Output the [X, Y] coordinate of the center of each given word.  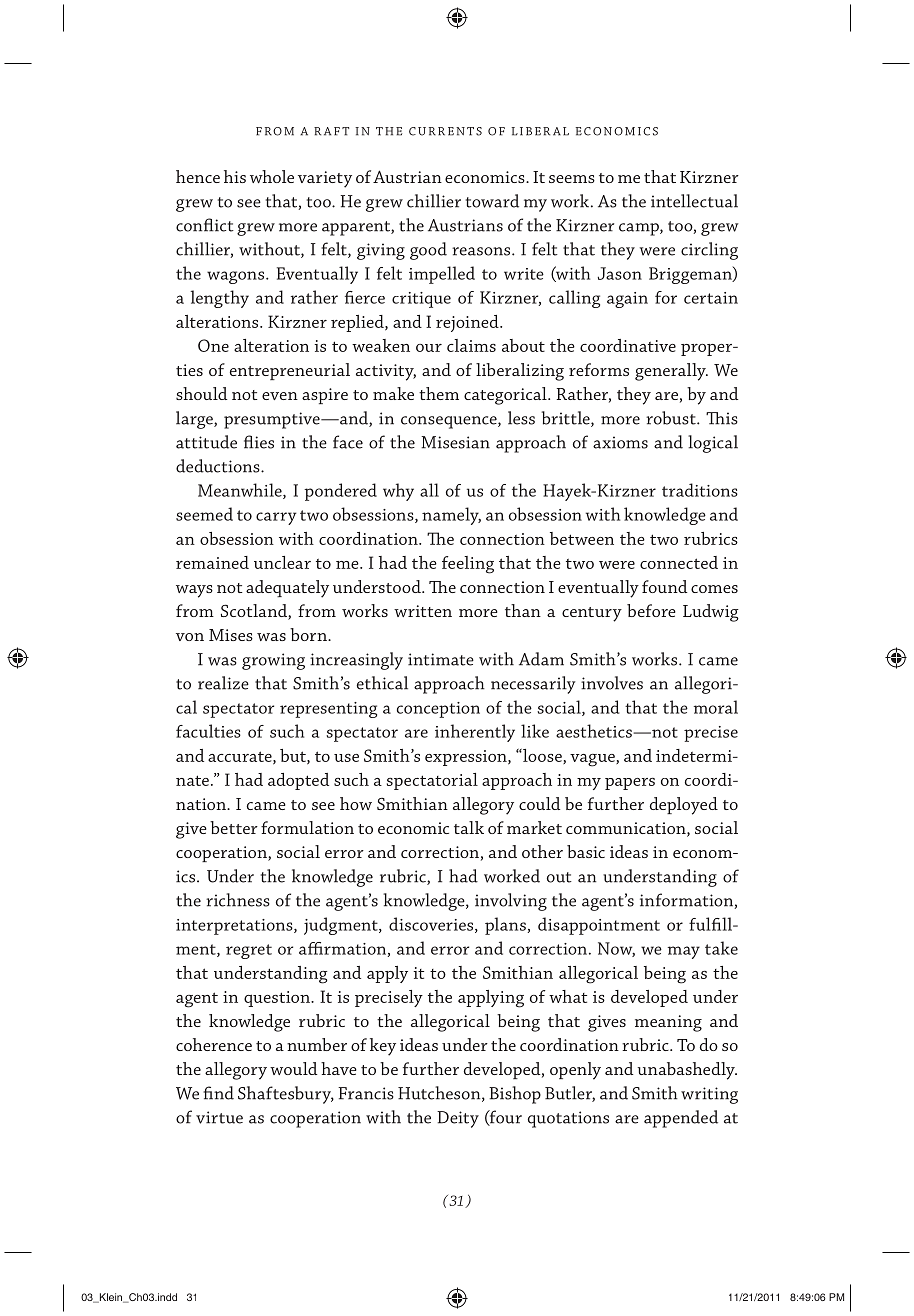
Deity [458, 1119]
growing [273, 661]
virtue [219, 1117]
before [651, 610]
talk [469, 827]
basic [586, 851]
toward [492, 201]
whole [272, 176]
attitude [206, 442]
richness [238, 900]
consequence [450, 422]
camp [640, 229]
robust [672, 418]
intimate [441, 659]
